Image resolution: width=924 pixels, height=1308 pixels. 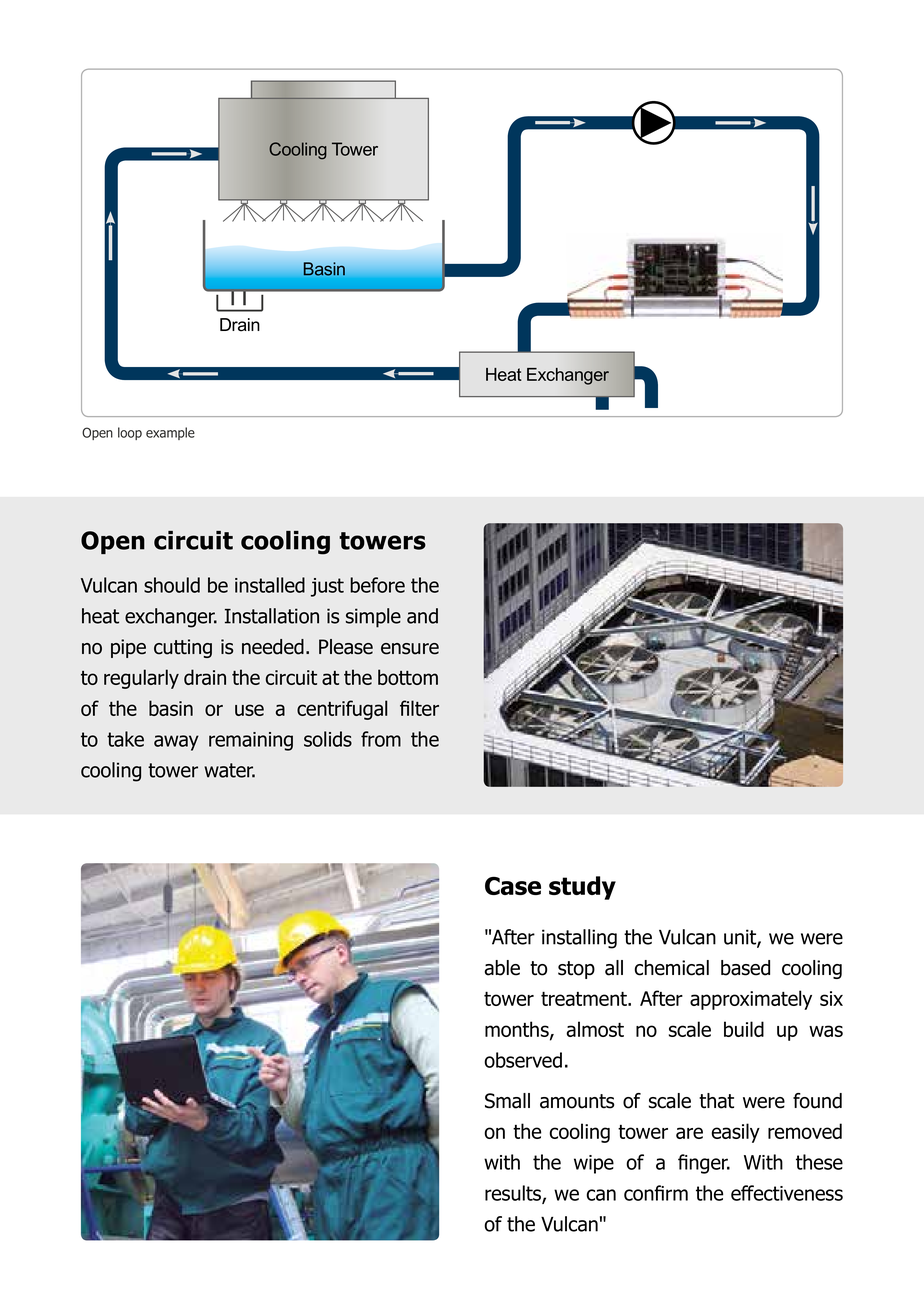 I want to click on and, so click(x=422, y=616).
